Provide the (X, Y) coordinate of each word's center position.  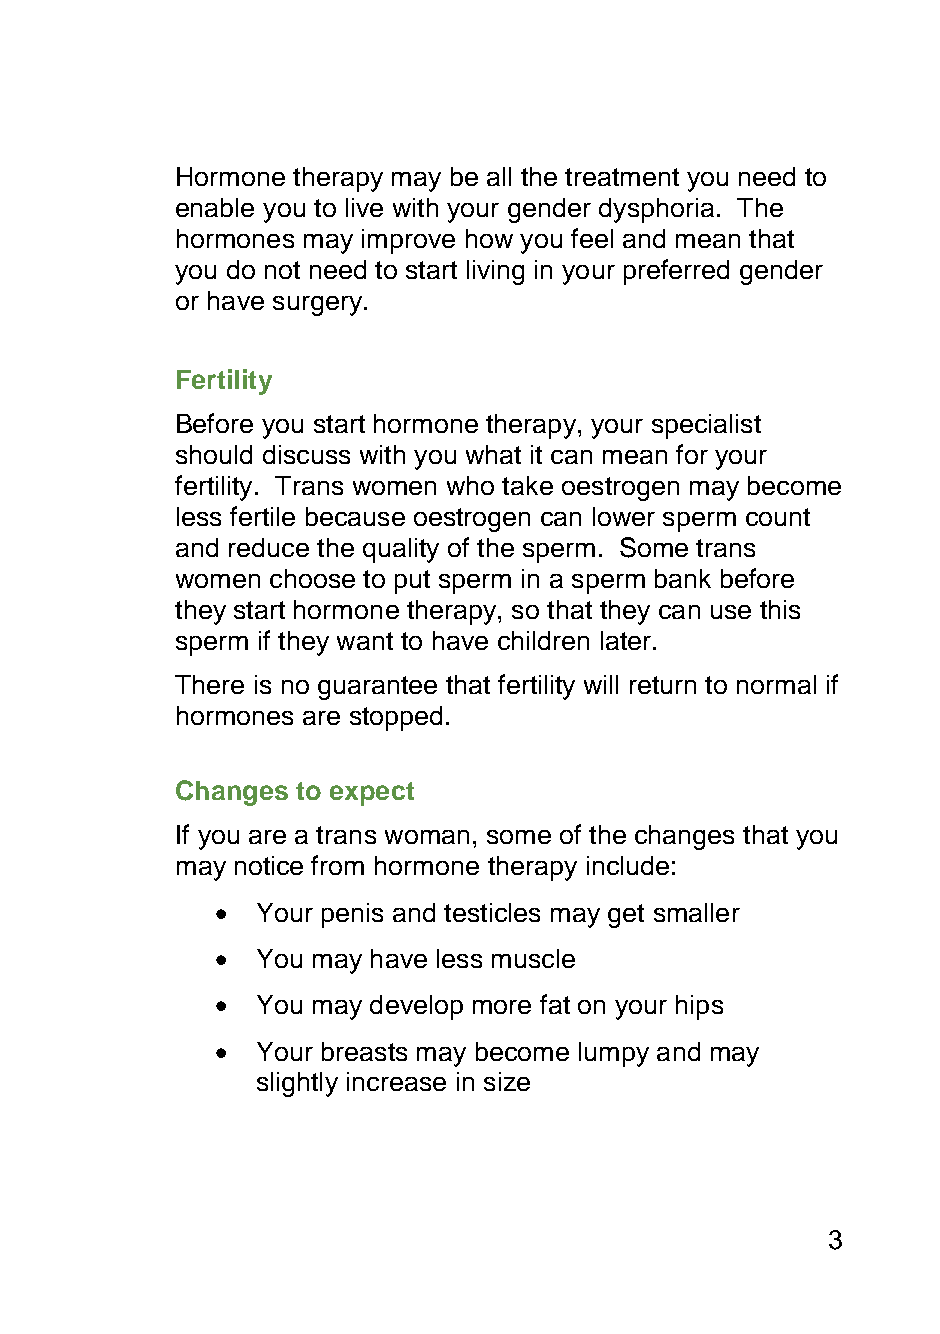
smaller (697, 912)
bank (683, 578)
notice (269, 865)
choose (312, 578)
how (489, 238)
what (493, 454)
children (543, 640)
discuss (306, 454)
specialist (706, 426)
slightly (297, 1084)
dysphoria (656, 210)
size (507, 1081)
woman (427, 837)
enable (215, 207)
